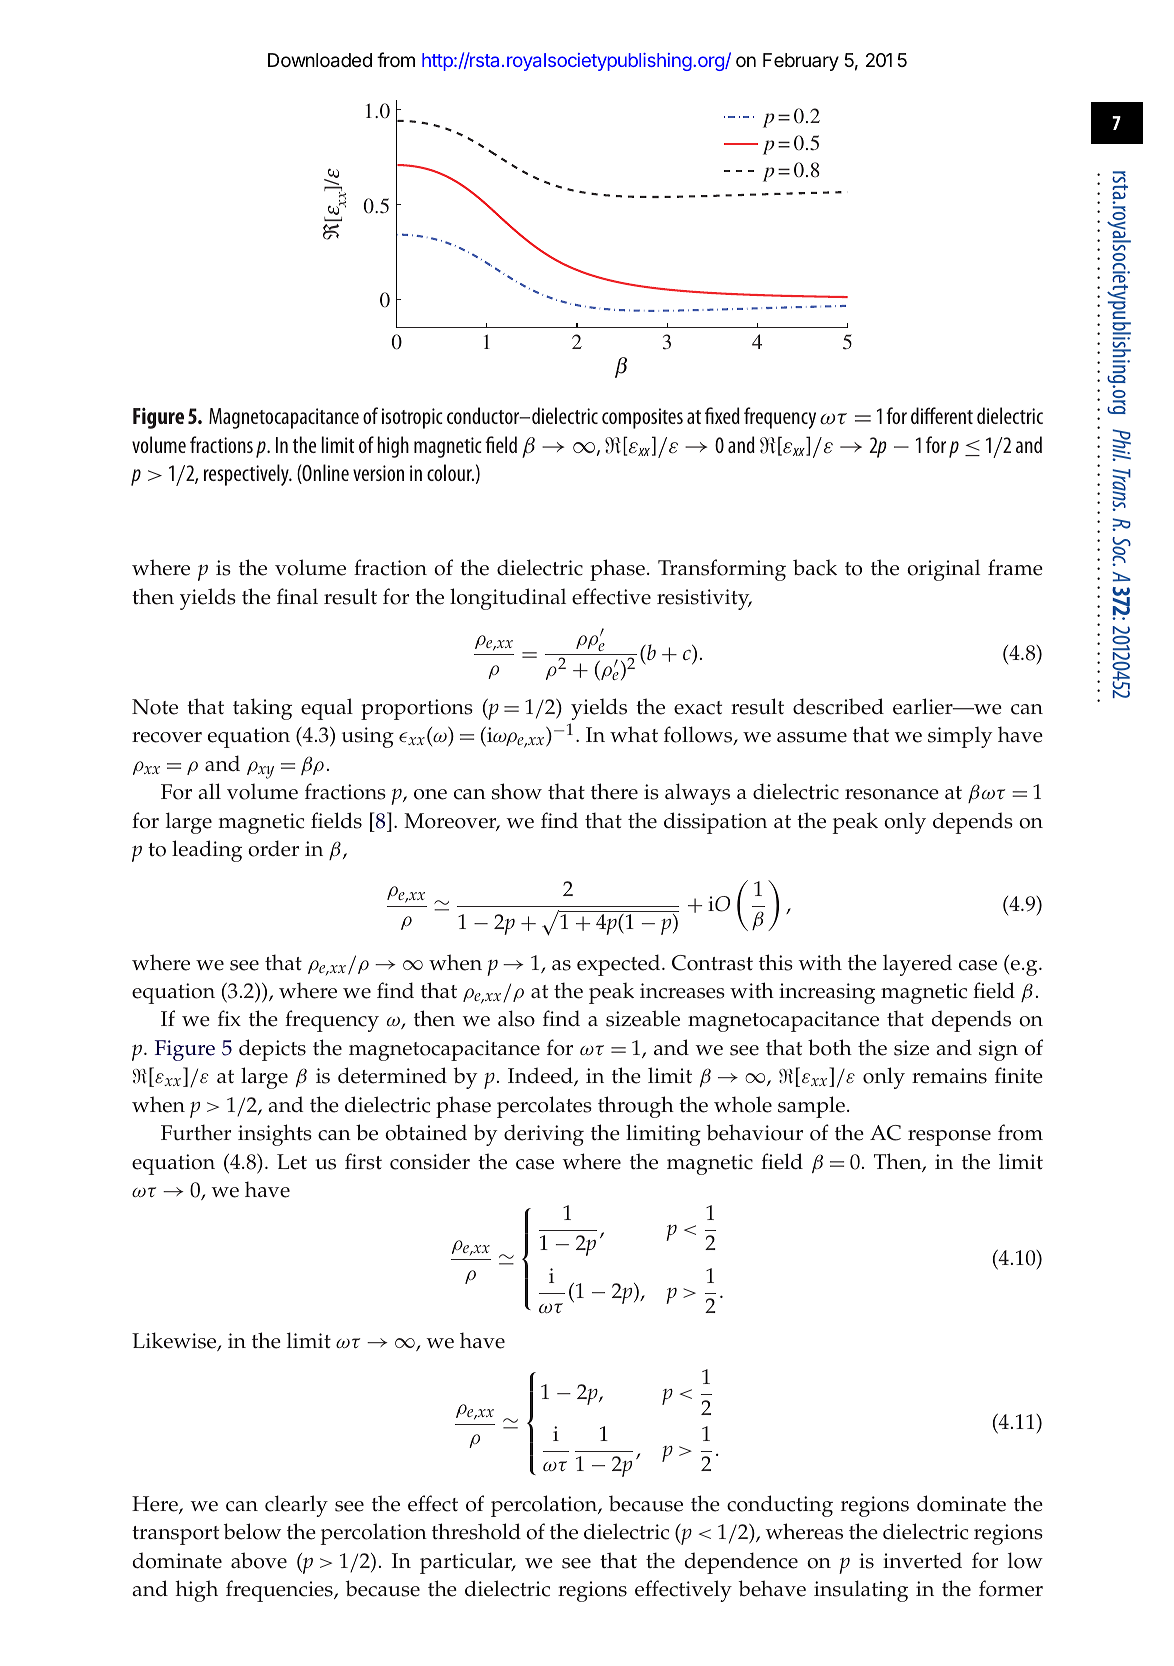  What do you see at coordinates (252, 1531) in the screenshot?
I see `below` at bounding box center [252, 1531].
